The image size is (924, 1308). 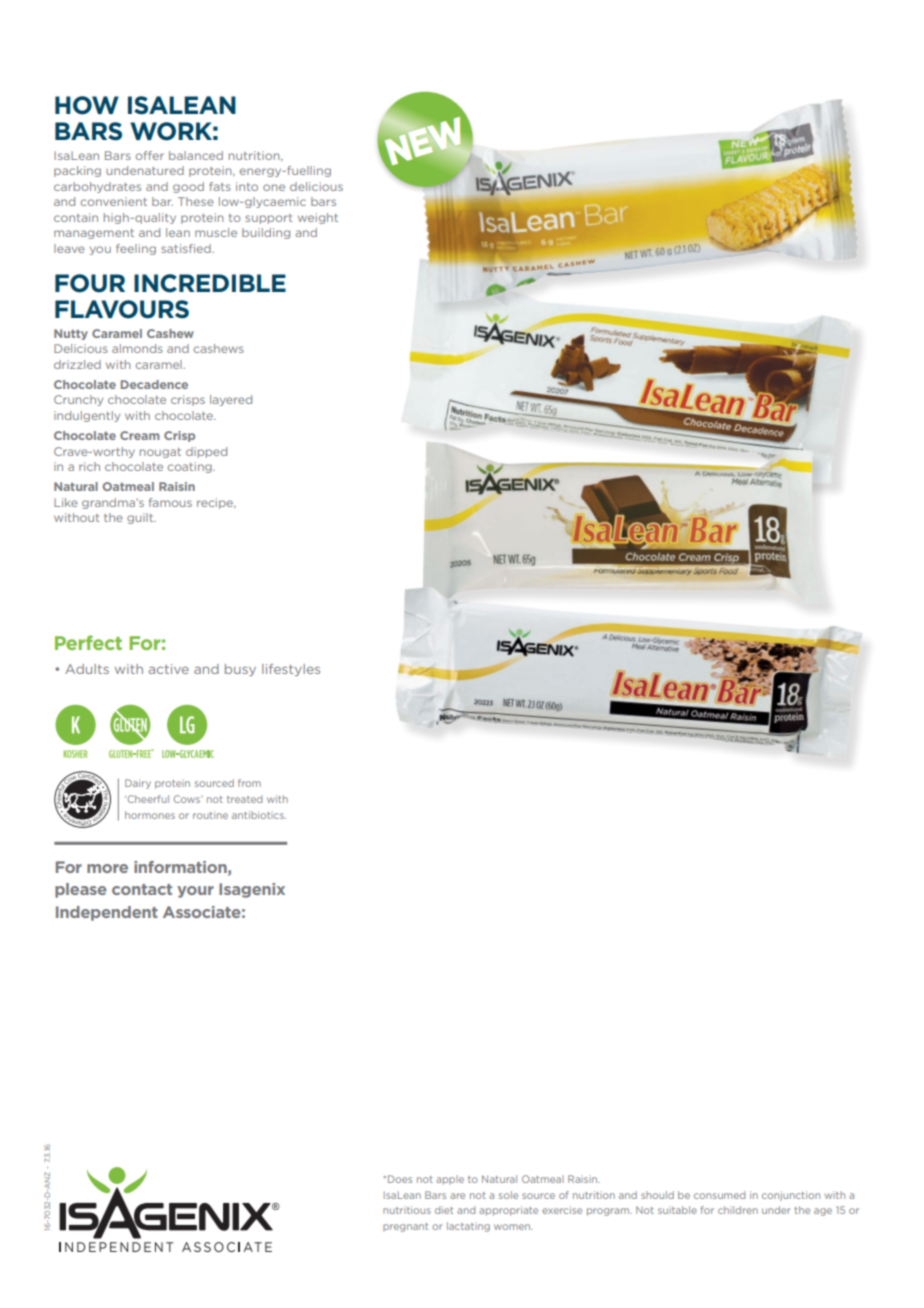 What do you see at coordinates (150, 155) in the screenshot?
I see `offer` at bounding box center [150, 155].
